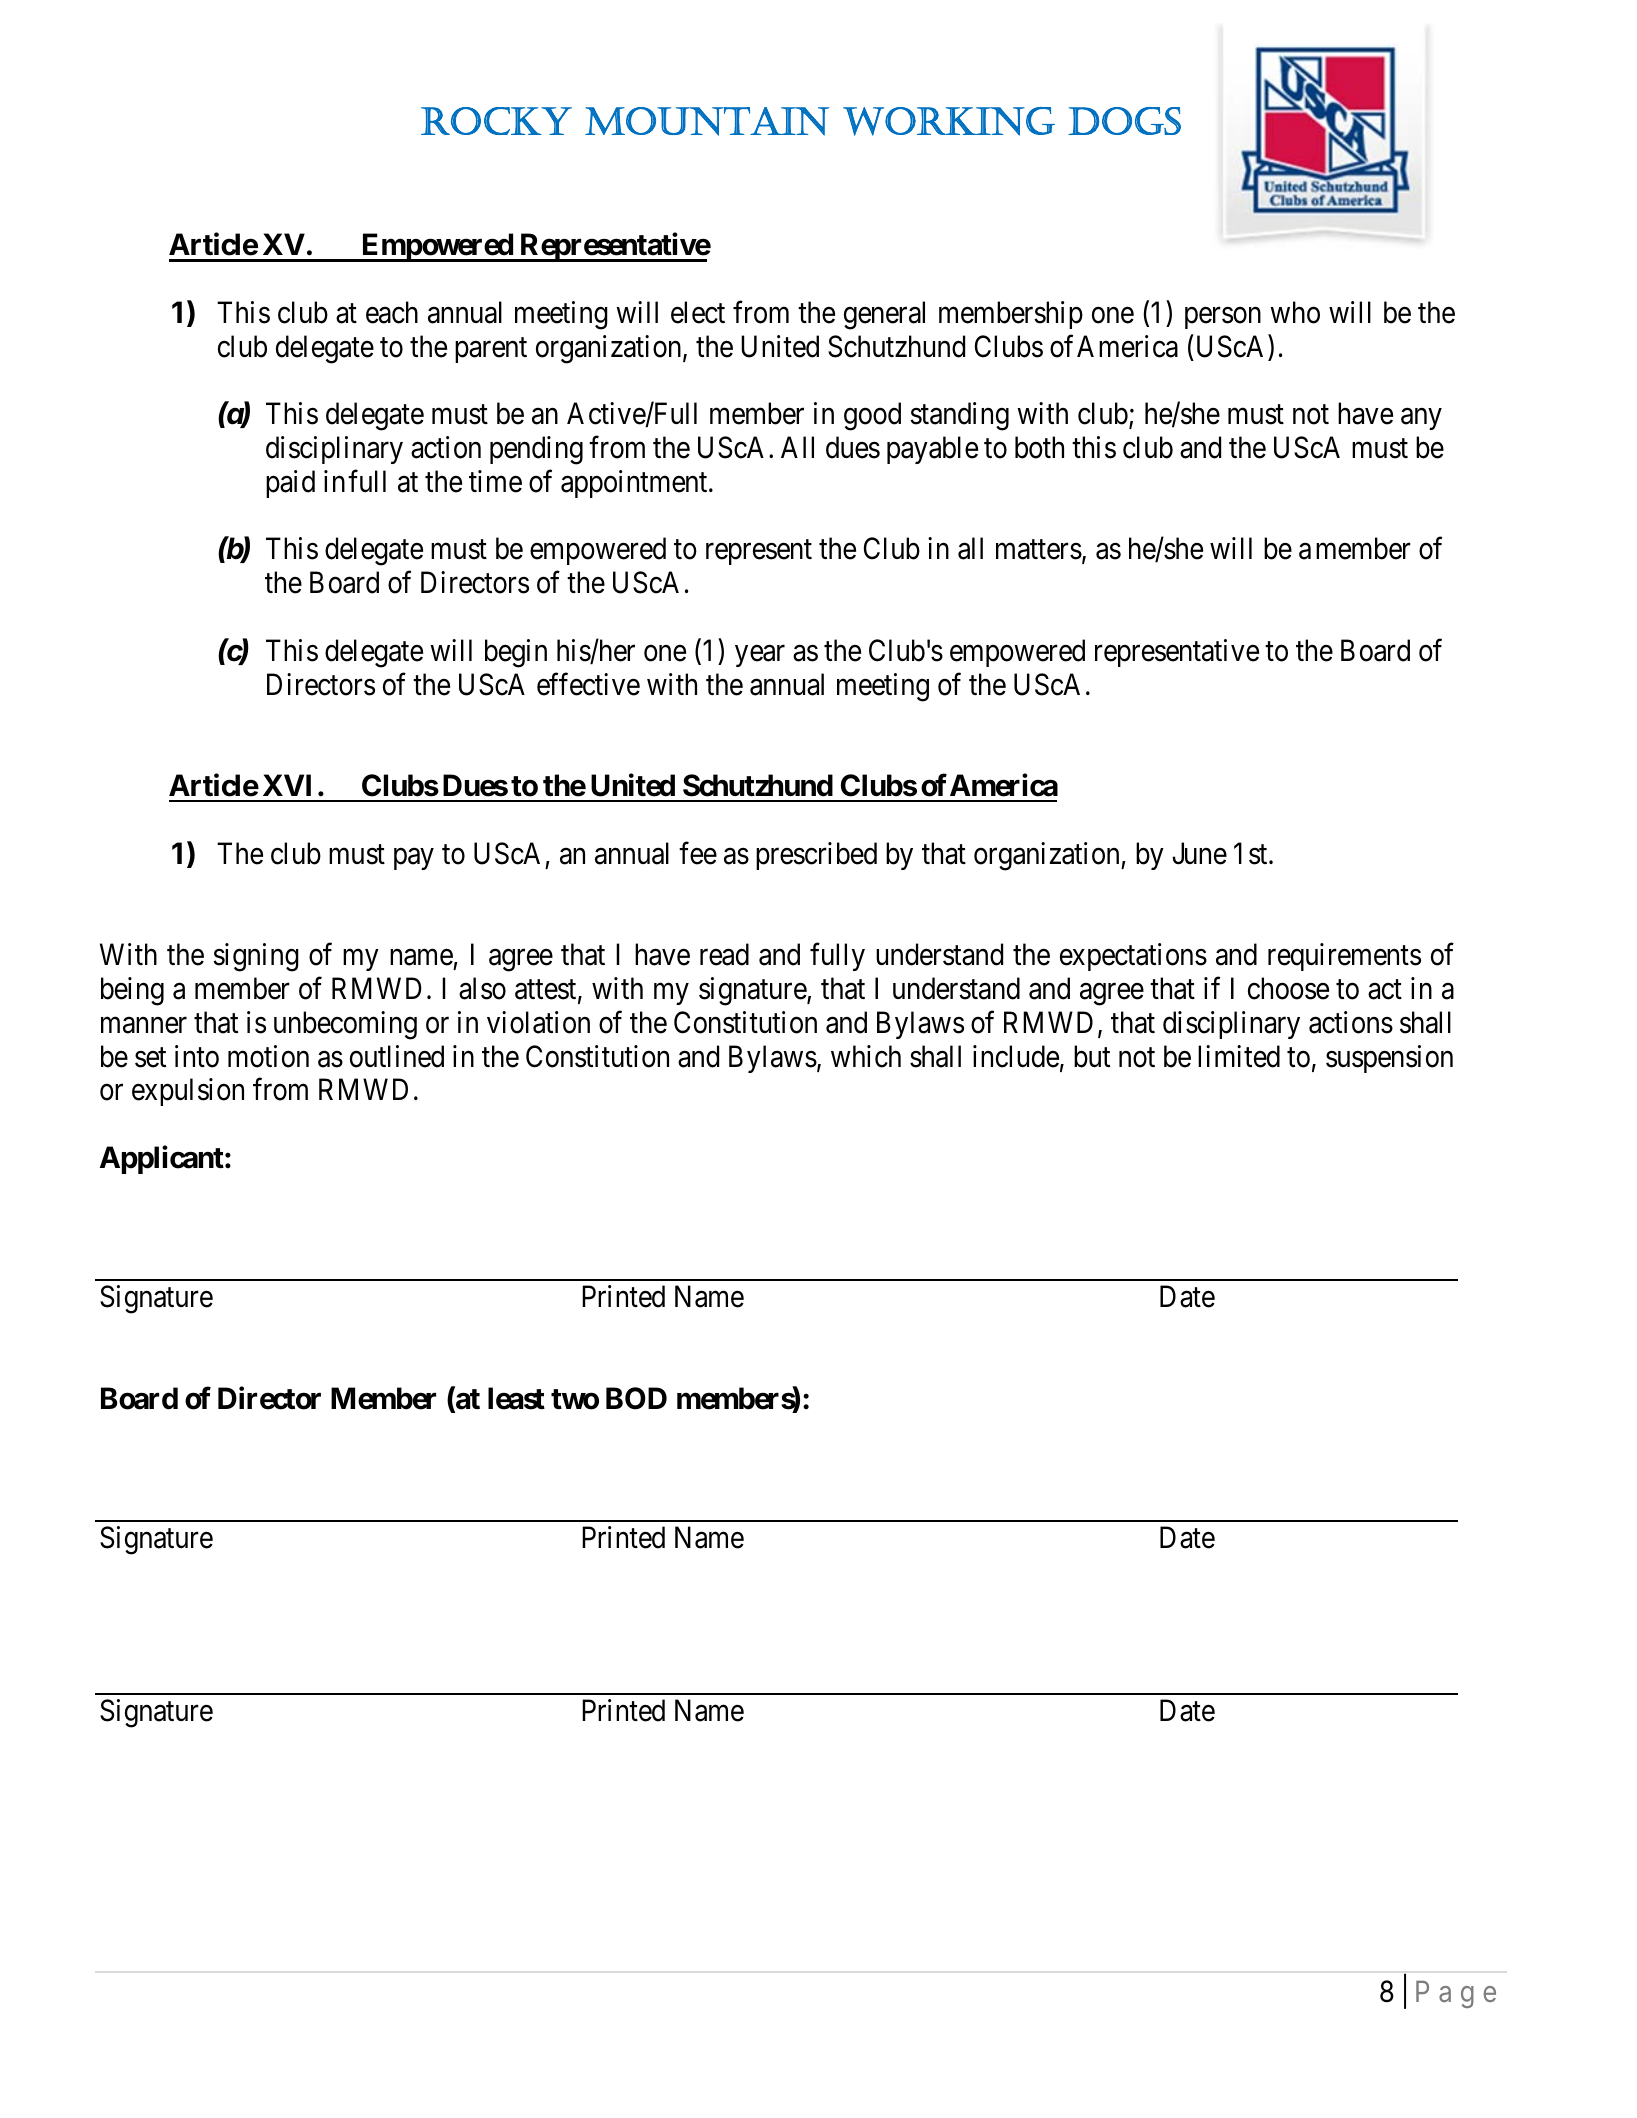  What do you see at coordinates (516, 1398) in the document?
I see `least` at bounding box center [516, 1398].
